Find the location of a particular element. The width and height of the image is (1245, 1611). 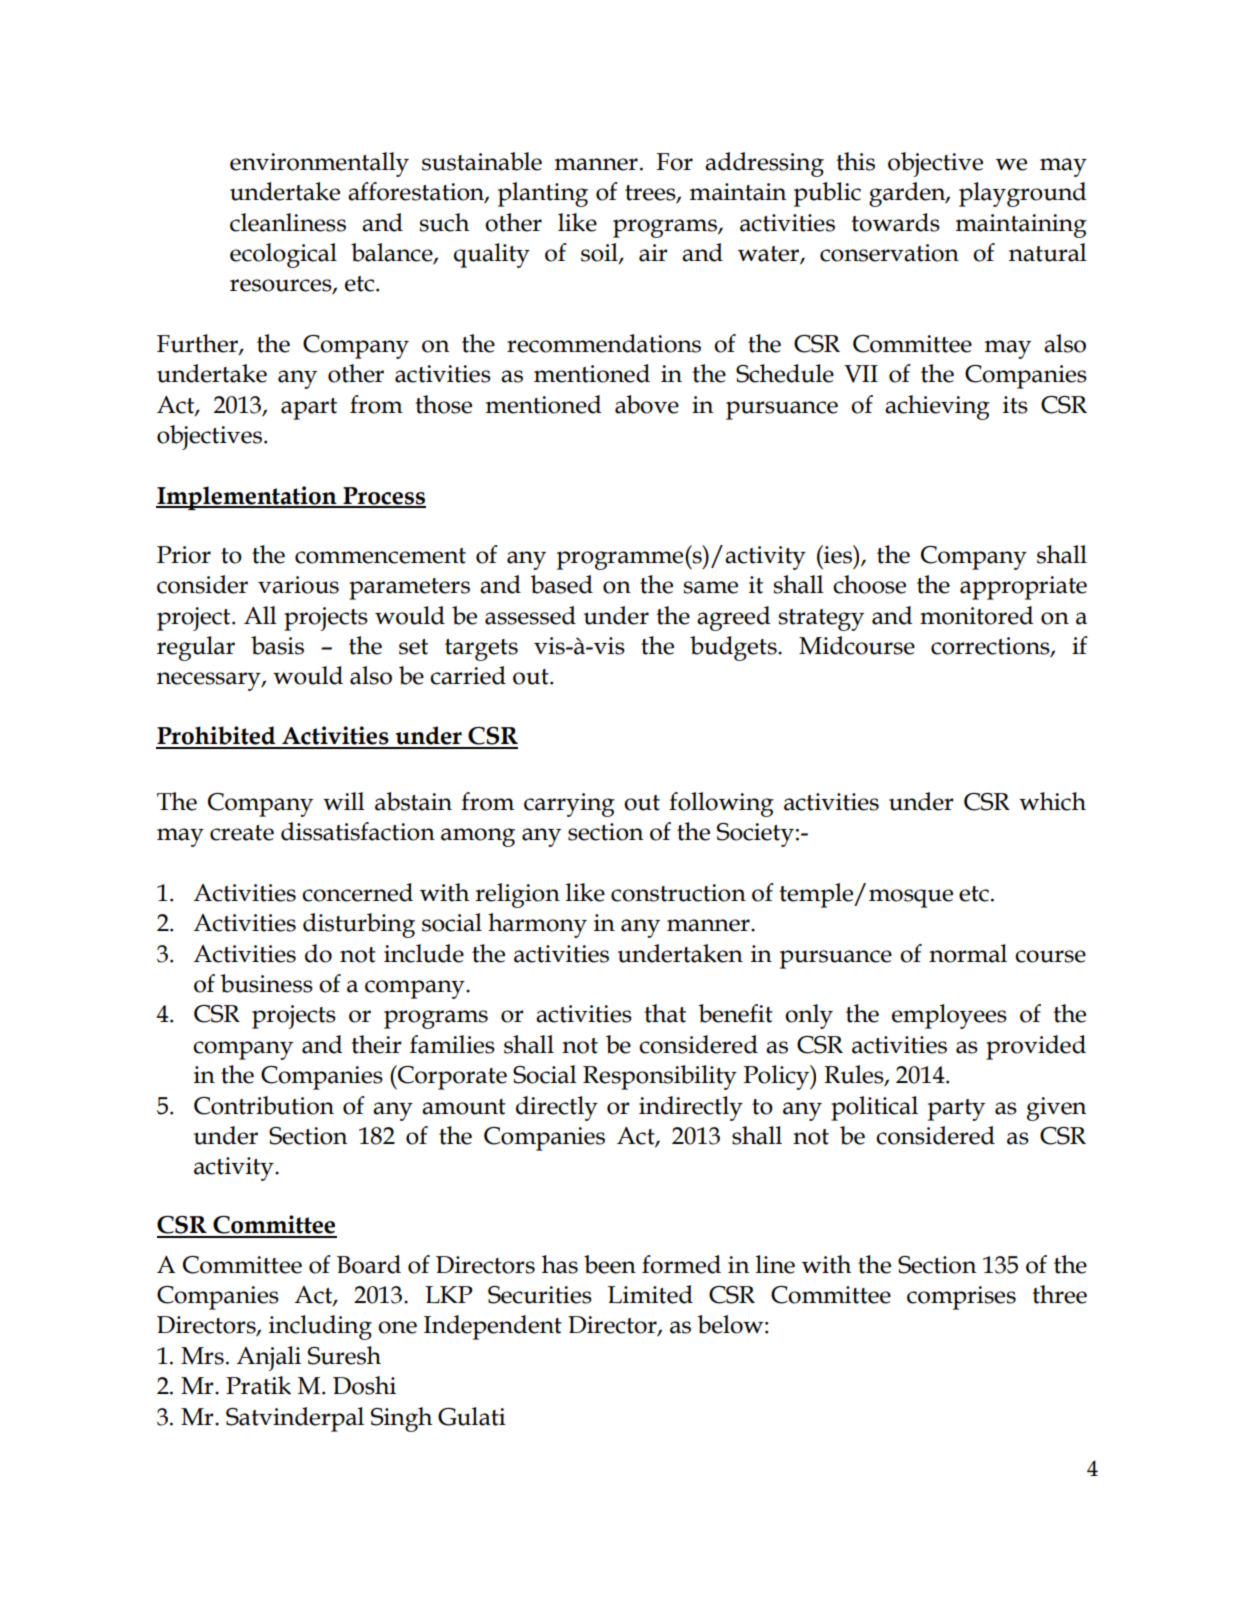

Anjali is located at coordinates (268, 1358).
